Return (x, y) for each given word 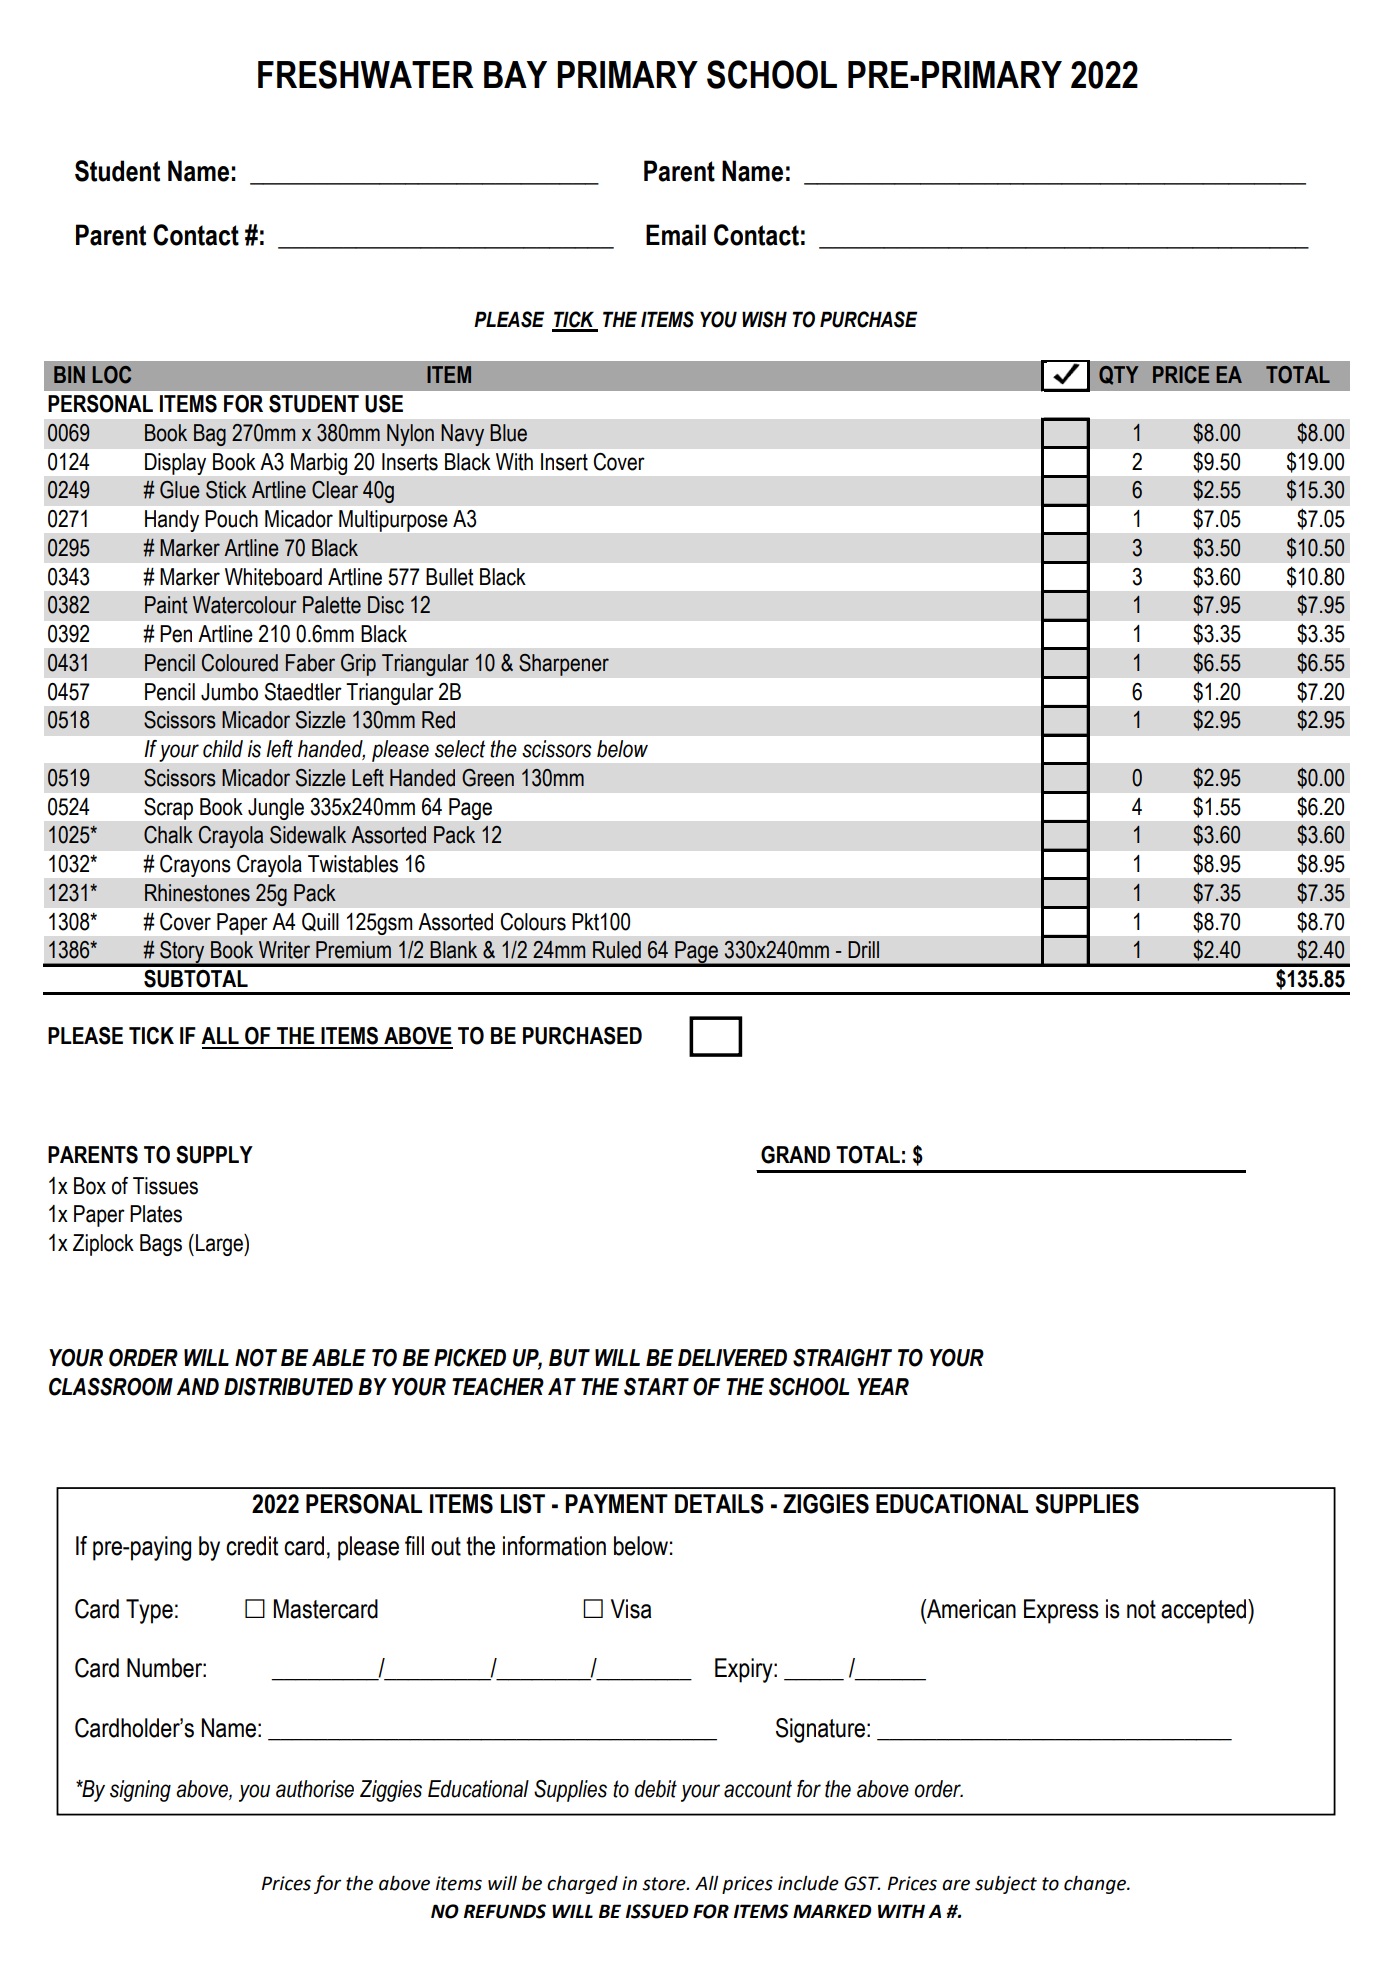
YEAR (883, 1386)
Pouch (231, 519)
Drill (863, 949)
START (656, 1387)
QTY (1118, 375)
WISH (764, 319)
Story (182, 953)
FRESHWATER (366, 74)
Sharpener (564, 664)
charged (582, 1885)
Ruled (617, 950)
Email (676, 235)
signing (140, 1791)
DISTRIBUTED (288, 1387)
